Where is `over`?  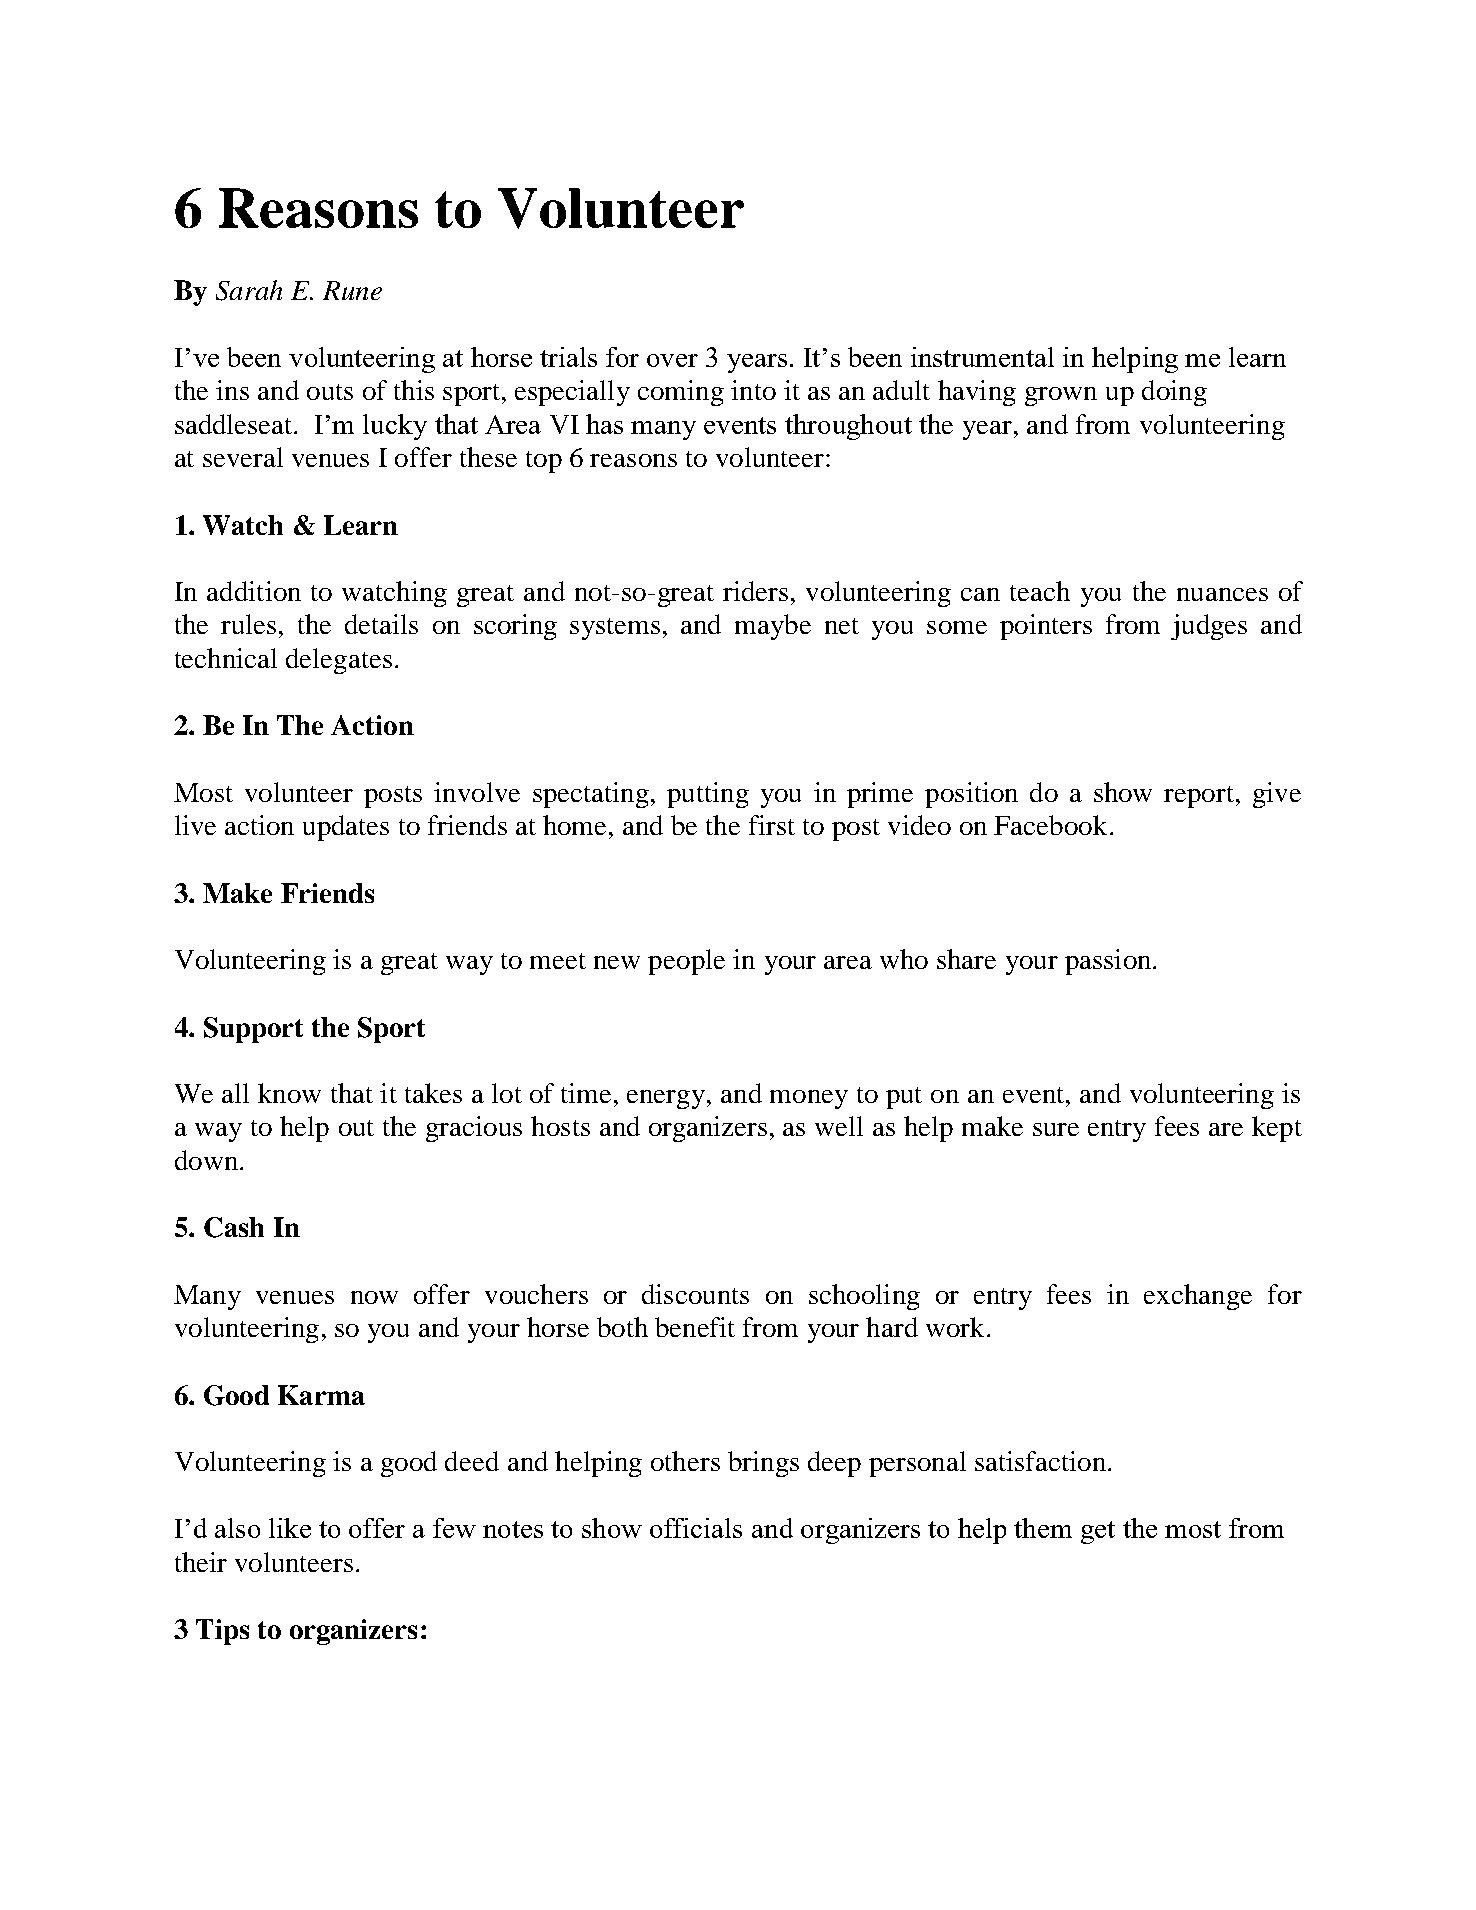
over is located at coordinates (672, 360).
